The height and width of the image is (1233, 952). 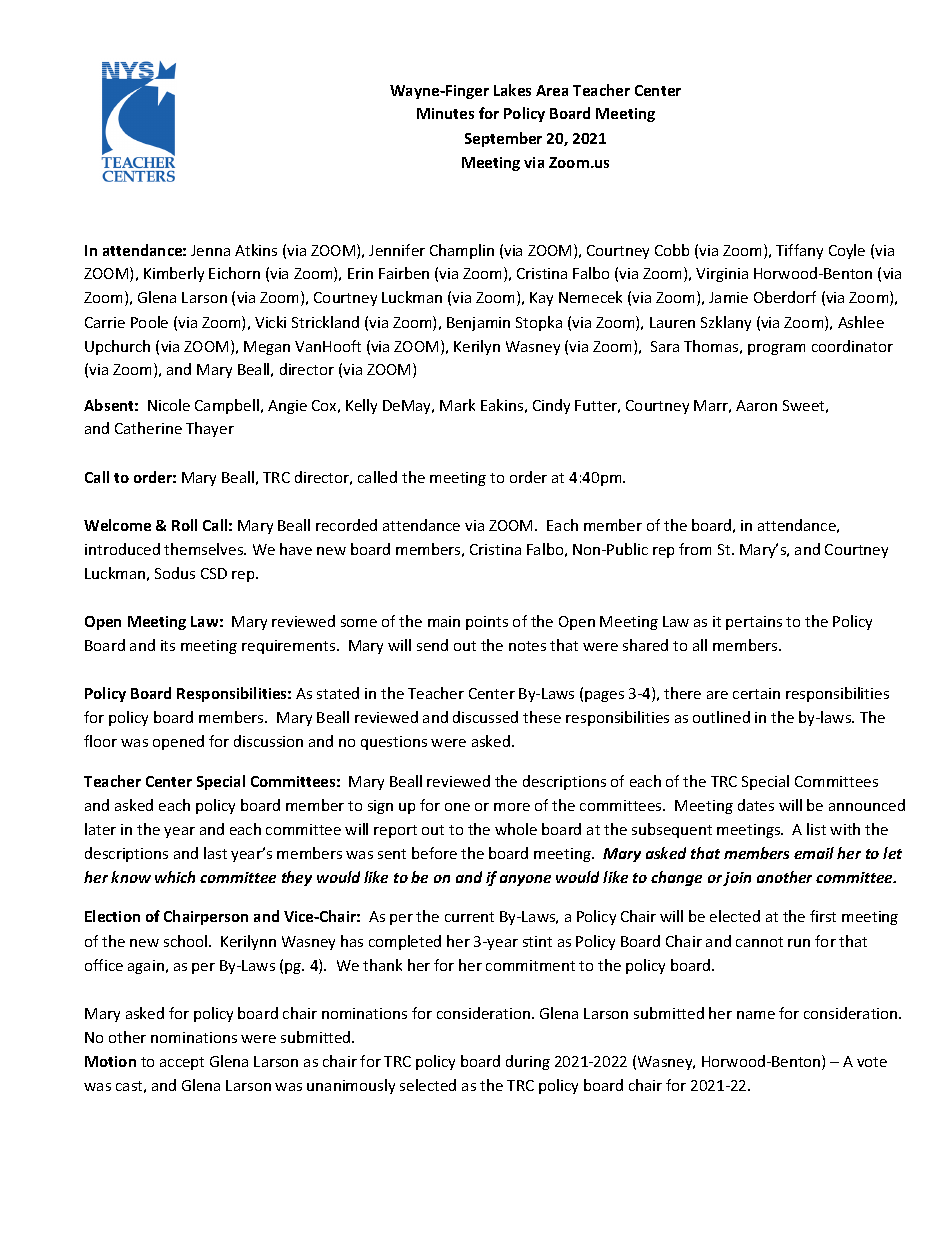 What do you see at coordinates (182, 1063) in the image?
I see `accept` at bounding box center [182, 1063].
